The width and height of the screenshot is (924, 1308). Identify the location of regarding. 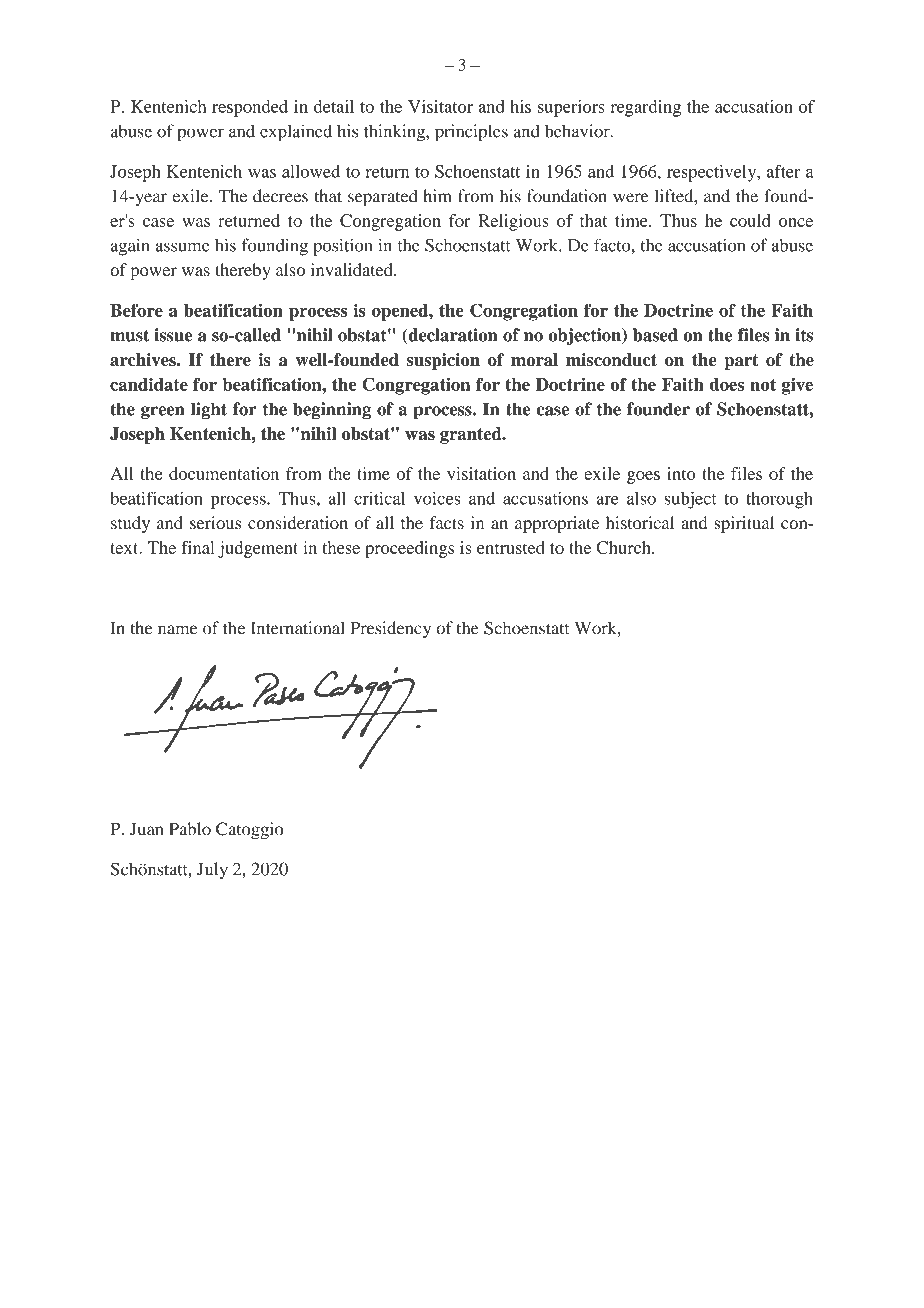
(645, 108).
